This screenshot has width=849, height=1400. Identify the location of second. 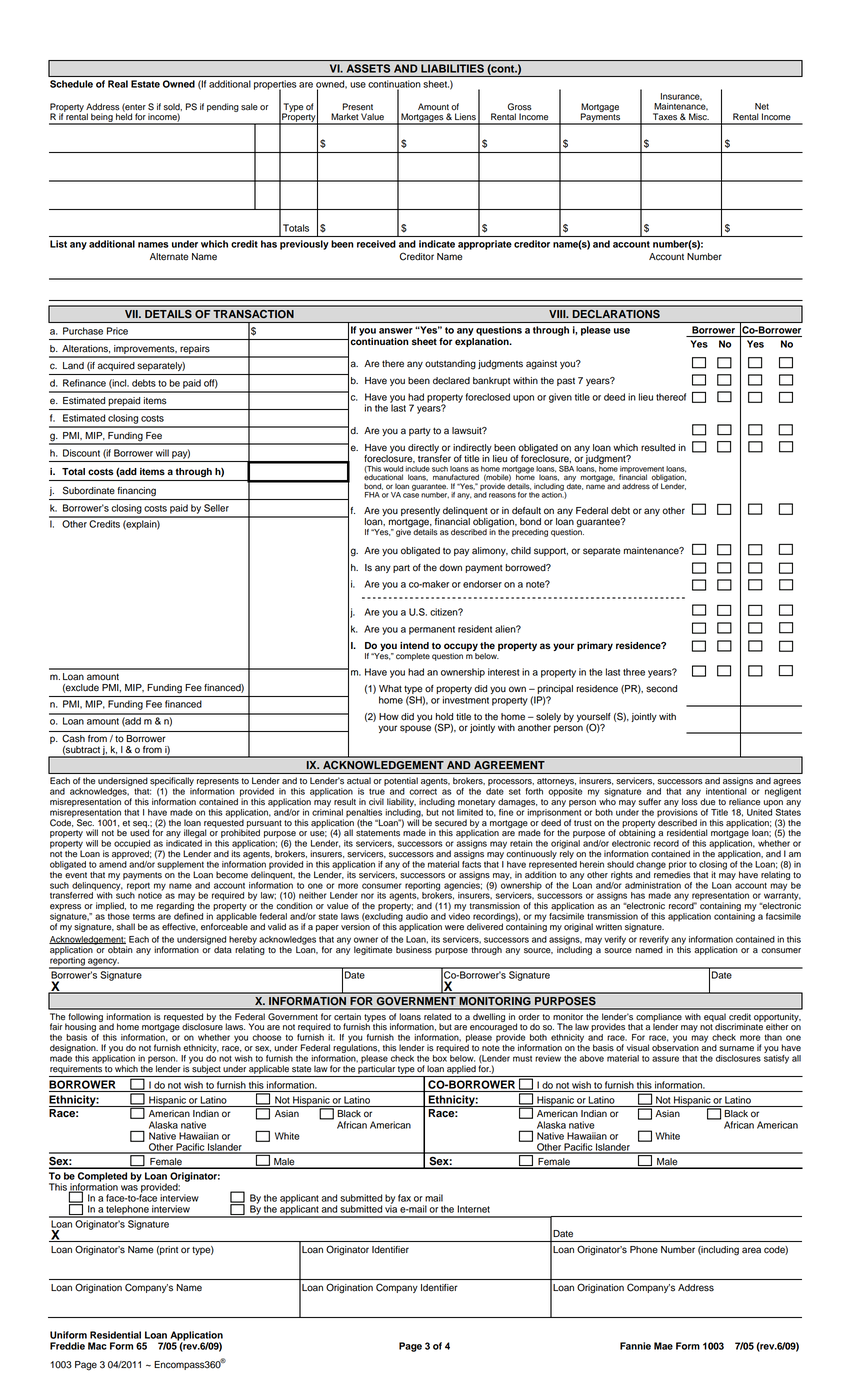
(661, 689).
